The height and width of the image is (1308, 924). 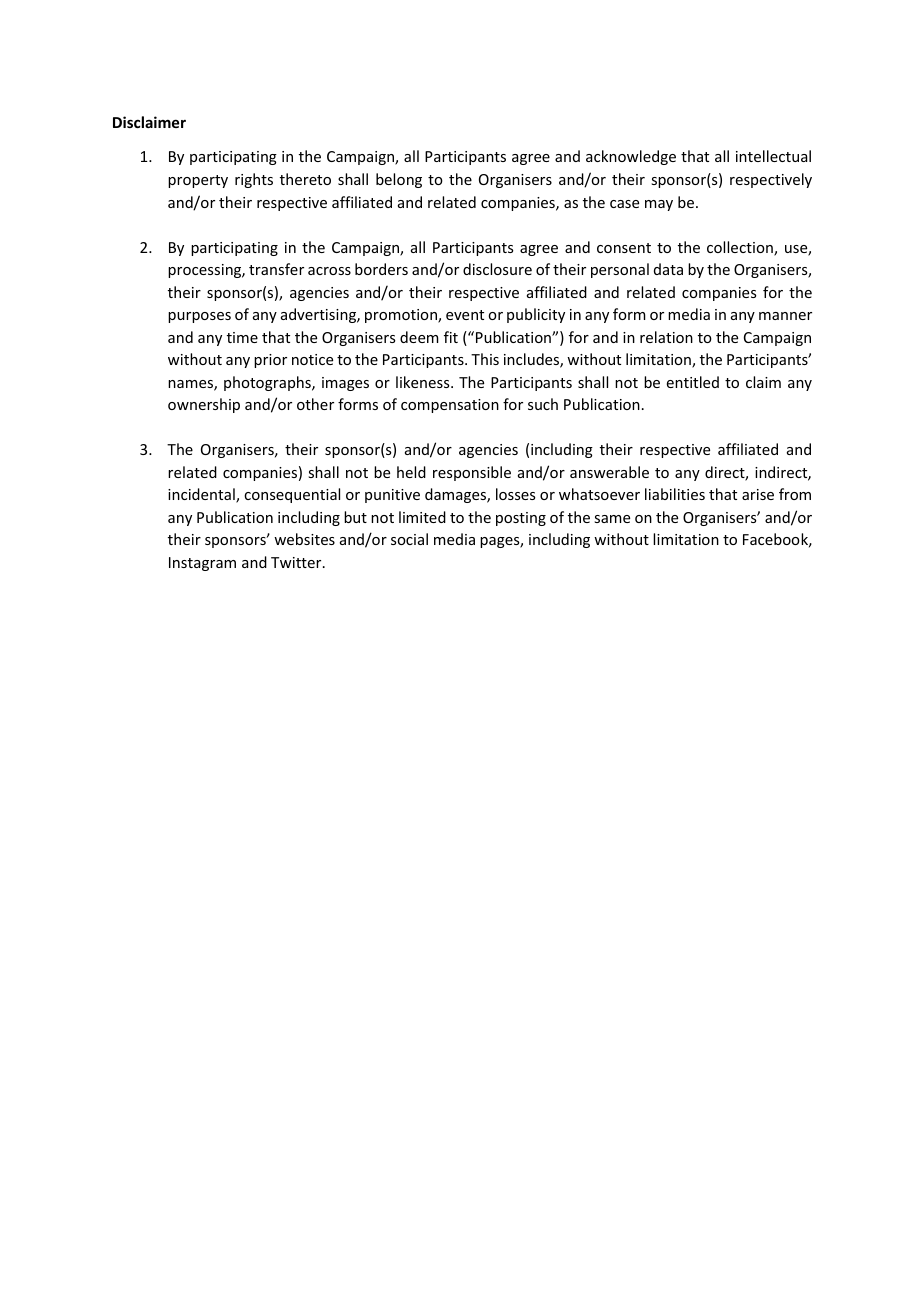 What do you see at coordinates (785, 316) in the image?
I see `manner` at bounding box center [785, 316].
